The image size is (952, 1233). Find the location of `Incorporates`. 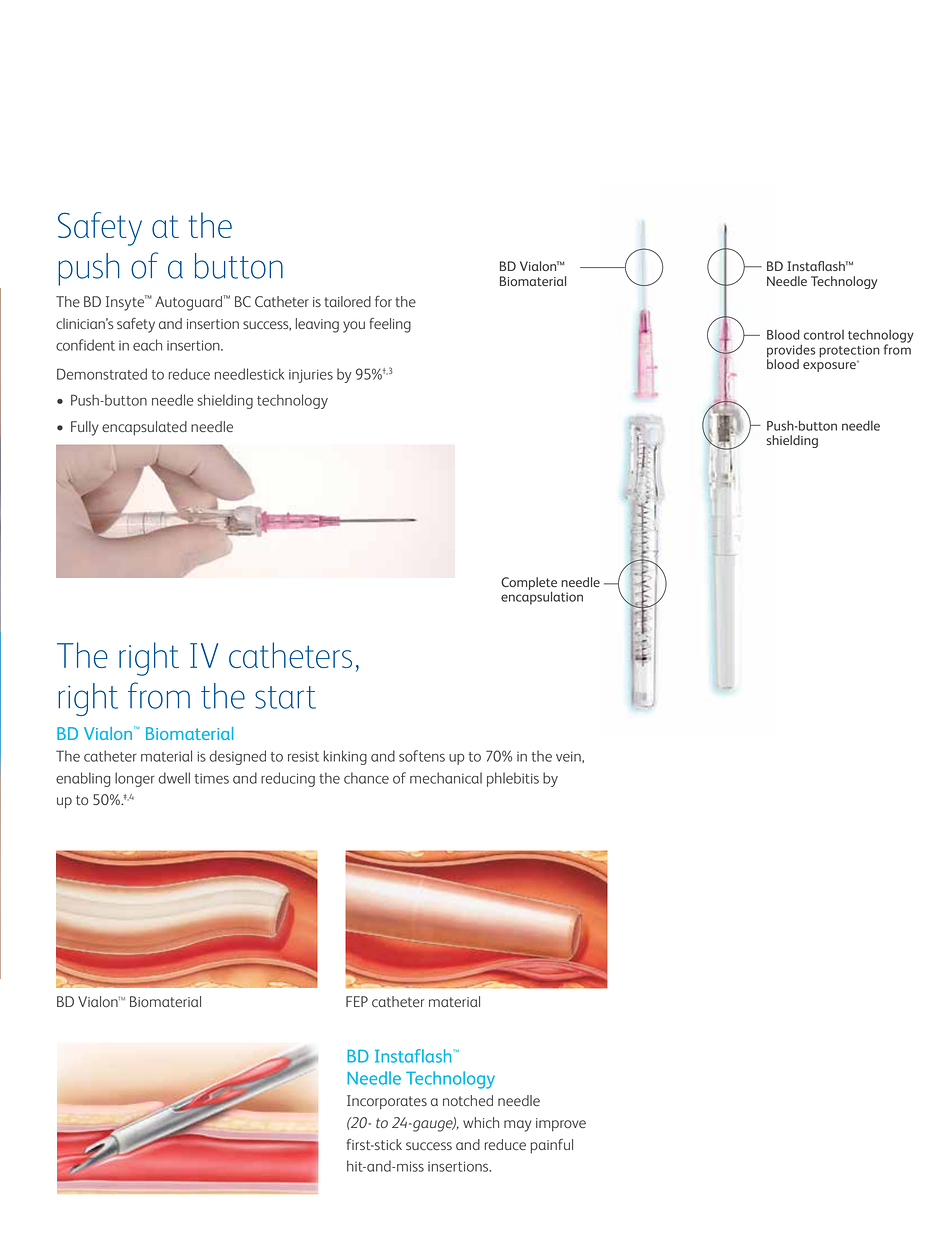

Incorporates is located at coordinates (387, 1102).
